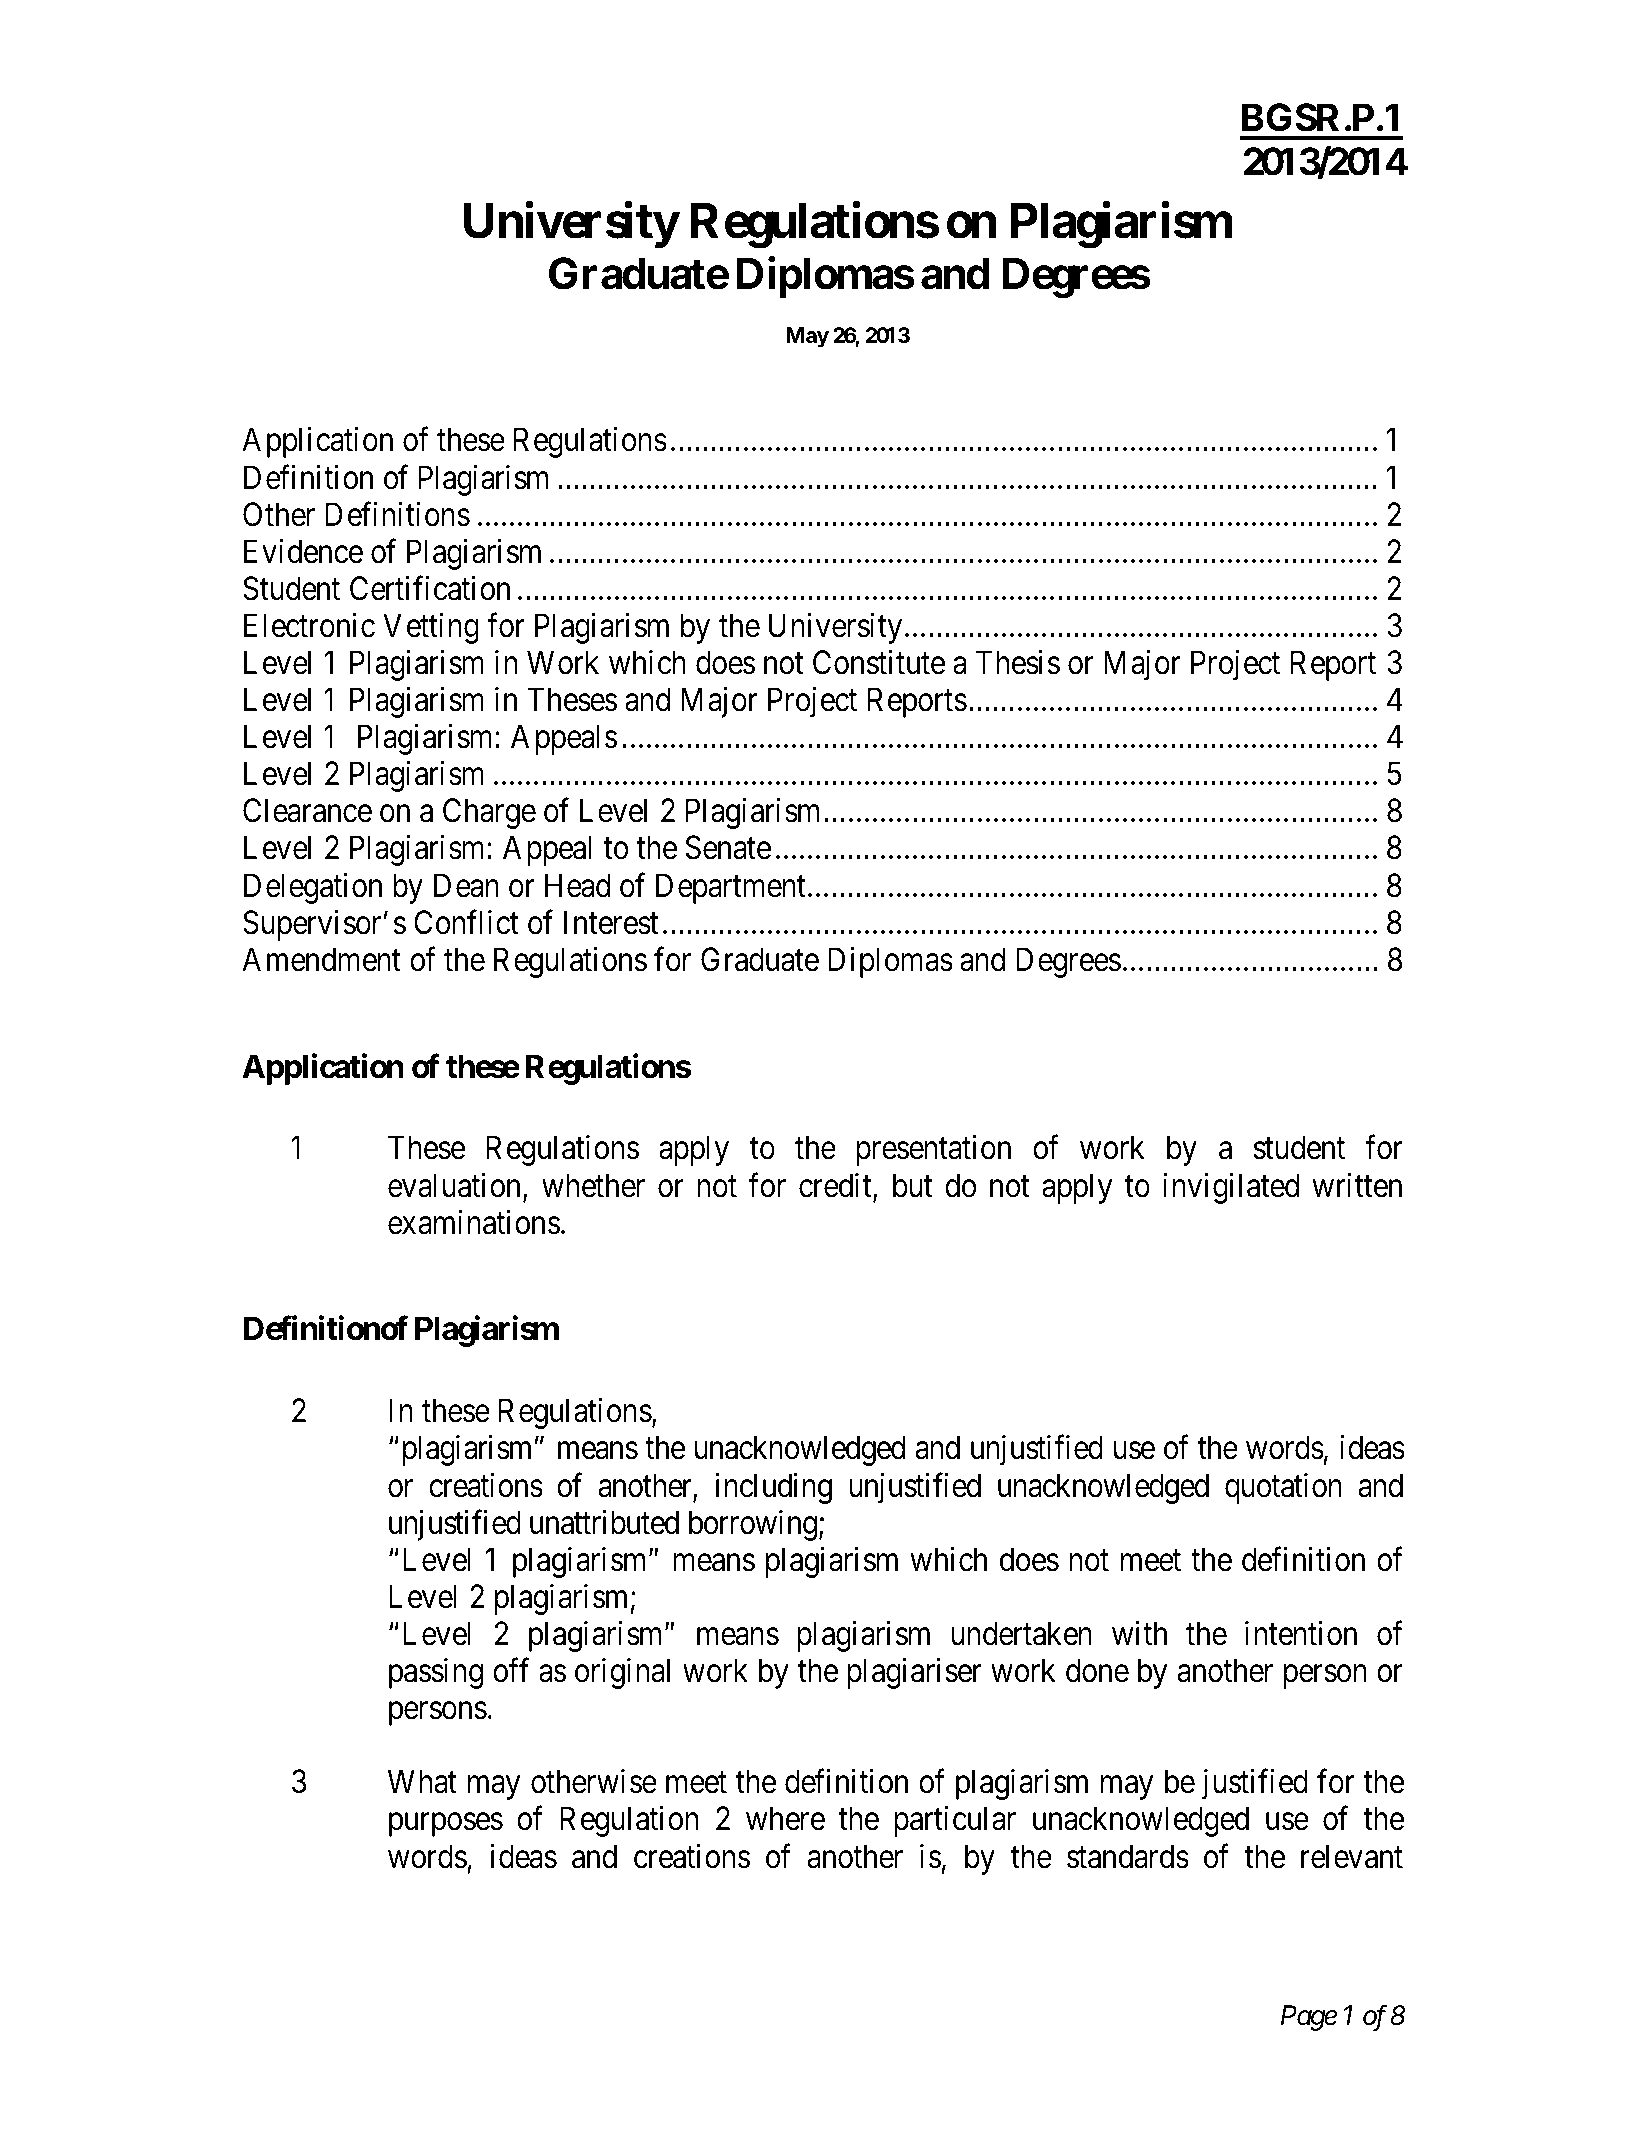  Describe the element at coordinates (879, 662) in the image. I see `Constitute` at that location.
